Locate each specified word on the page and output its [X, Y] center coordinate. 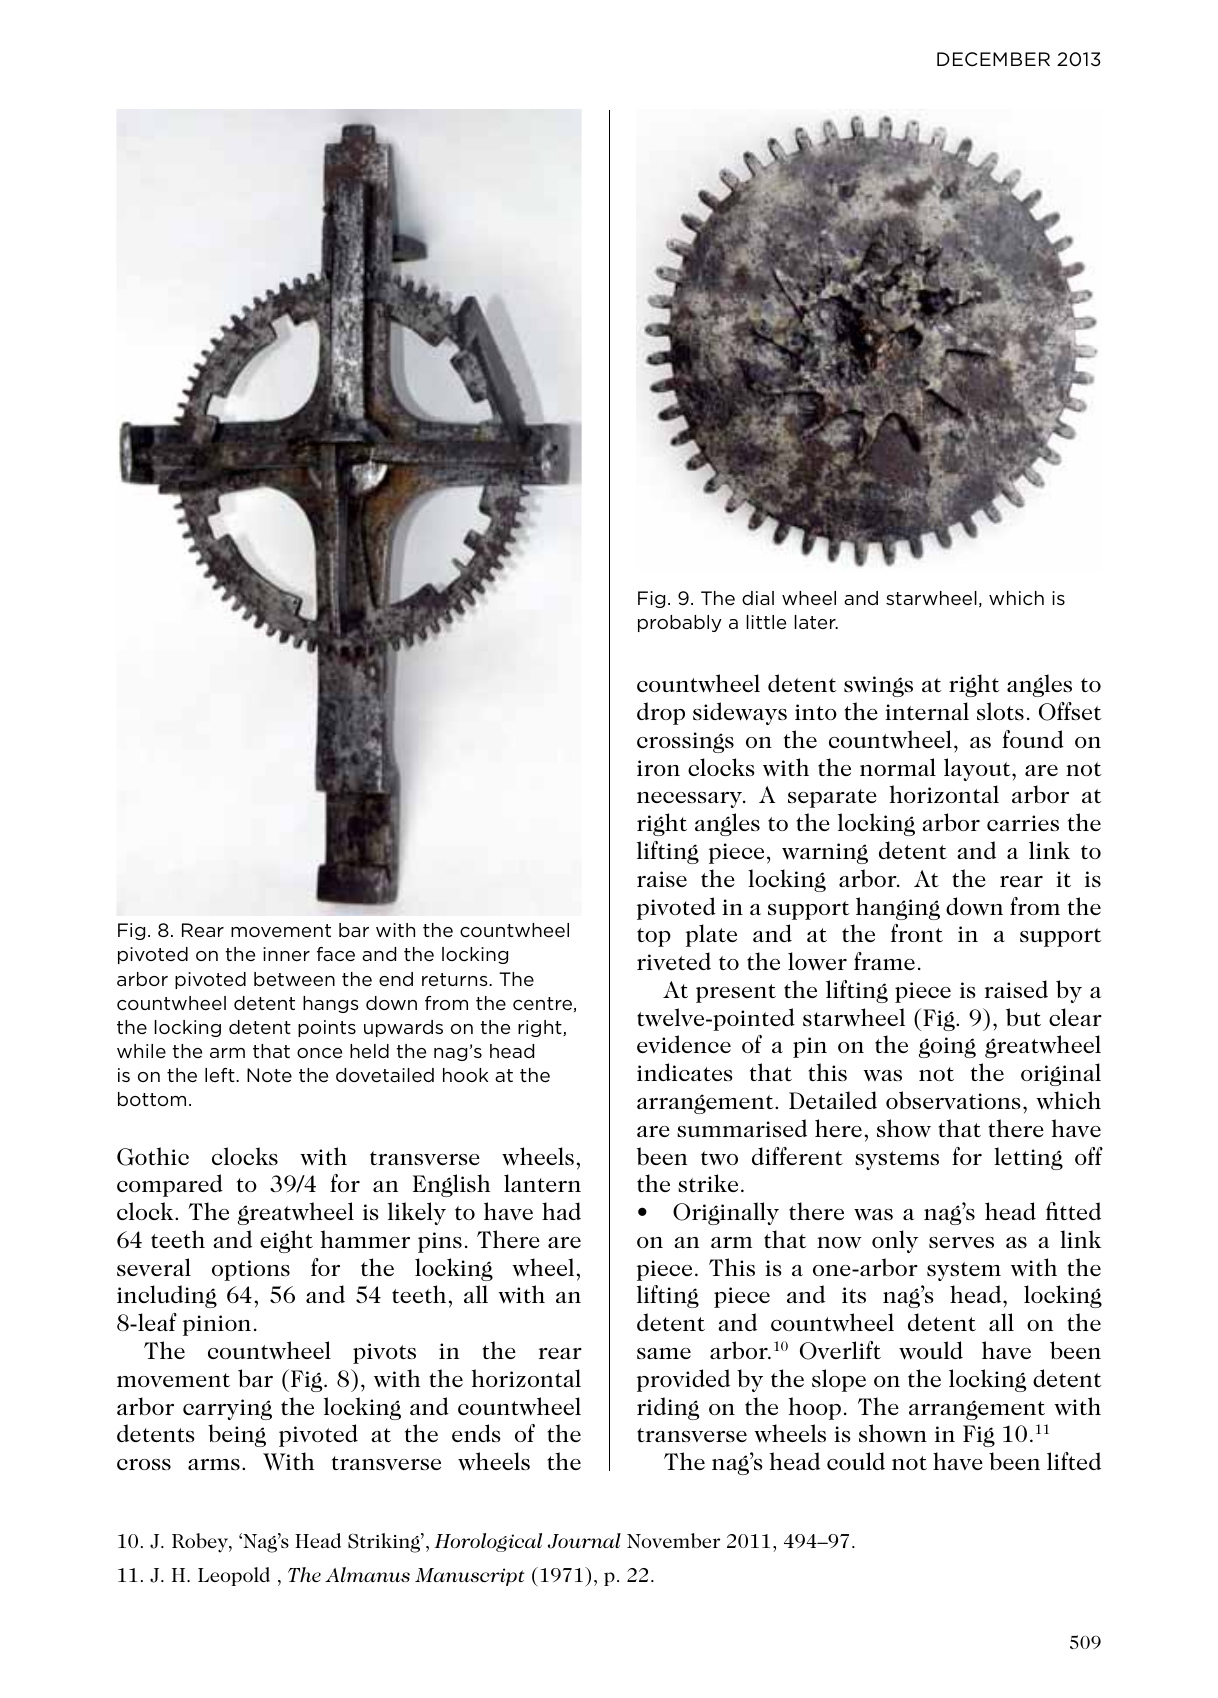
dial [758, 598]
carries [1023, 823]
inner [286, 954]
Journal [584, 1541]
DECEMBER [993, 59]
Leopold [234, 1576]
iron [658, 768]
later [816, 622]
